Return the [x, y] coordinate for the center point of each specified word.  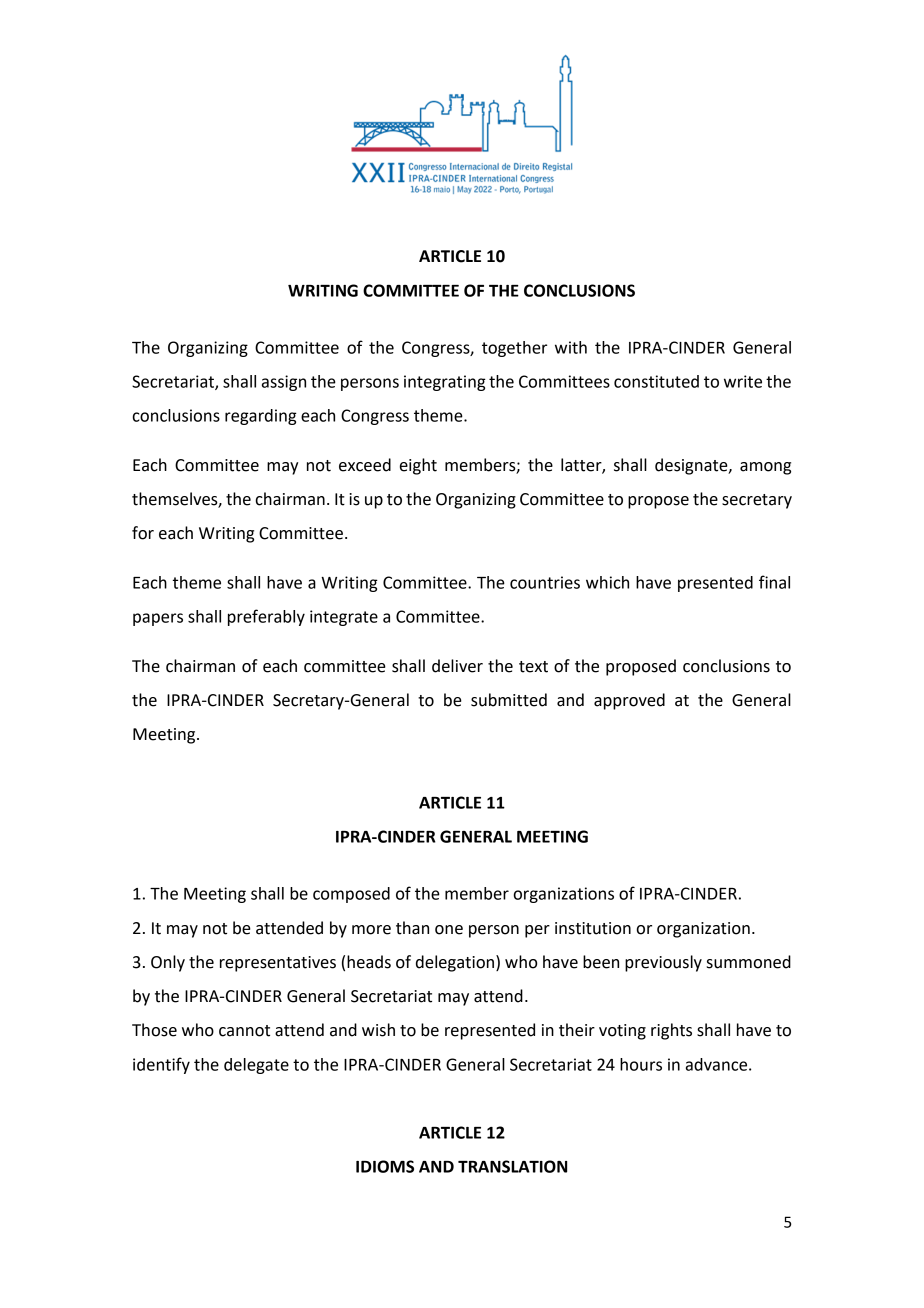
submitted [509, 700]
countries [545, 582]
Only [168, 963]
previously [663, 963]
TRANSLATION [512, 1166]
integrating [445, 383]
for [143, 533]
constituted [656, 381]
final [774, 582]
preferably [266, 617]
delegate [256, 1066]
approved [629, 701]
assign [284, 383]
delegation [456, 963]
